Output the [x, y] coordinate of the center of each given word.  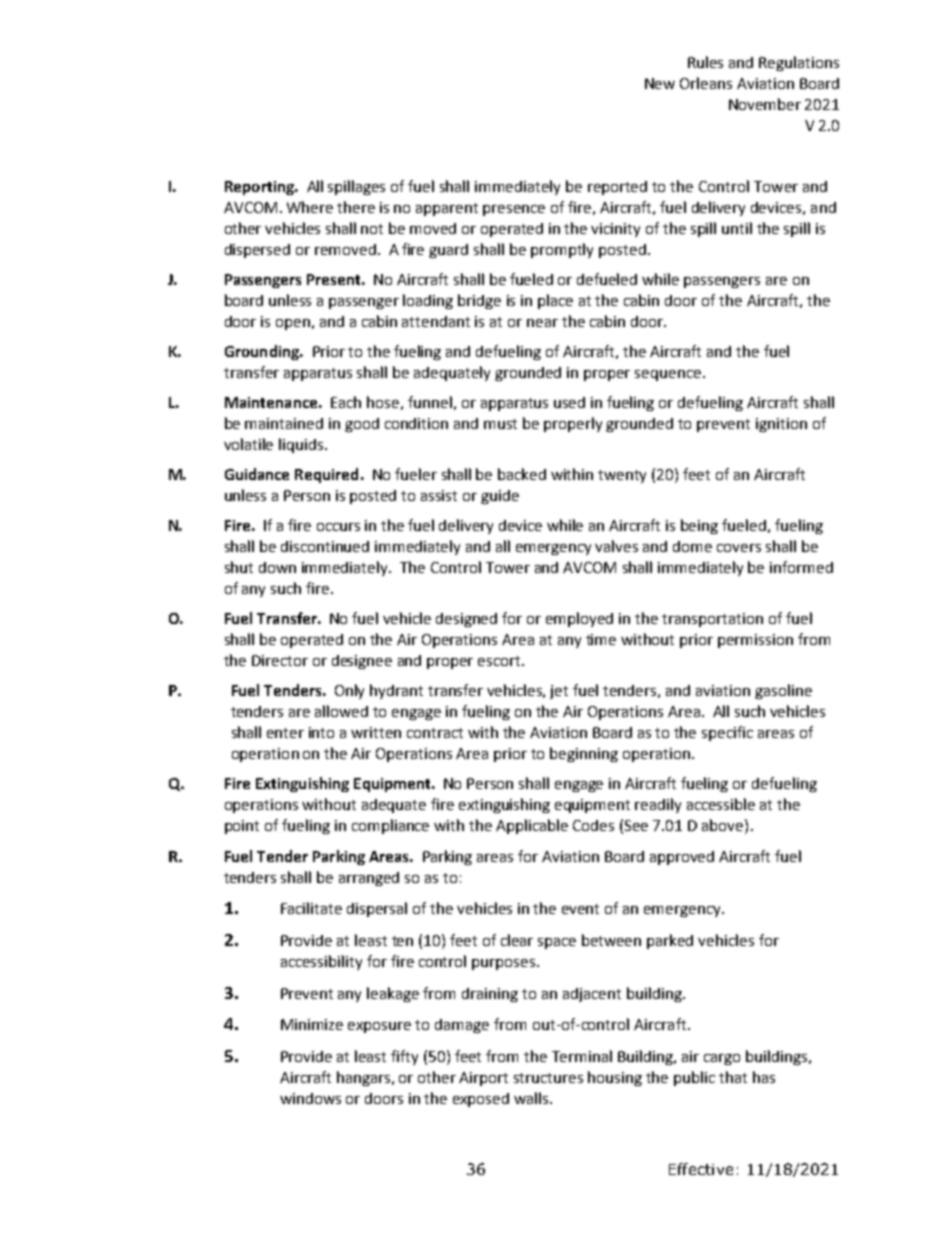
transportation [712, 620]
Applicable [532, 826]
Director [280, 660]
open [293, 324]
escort [500, 661]
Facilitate [311, 908]
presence [514, 210]
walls [532, 1098]
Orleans [706, 83]
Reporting [260, 188]
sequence [668, 375]
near [542, 323]
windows [310, 1098]
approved [682, 858]
